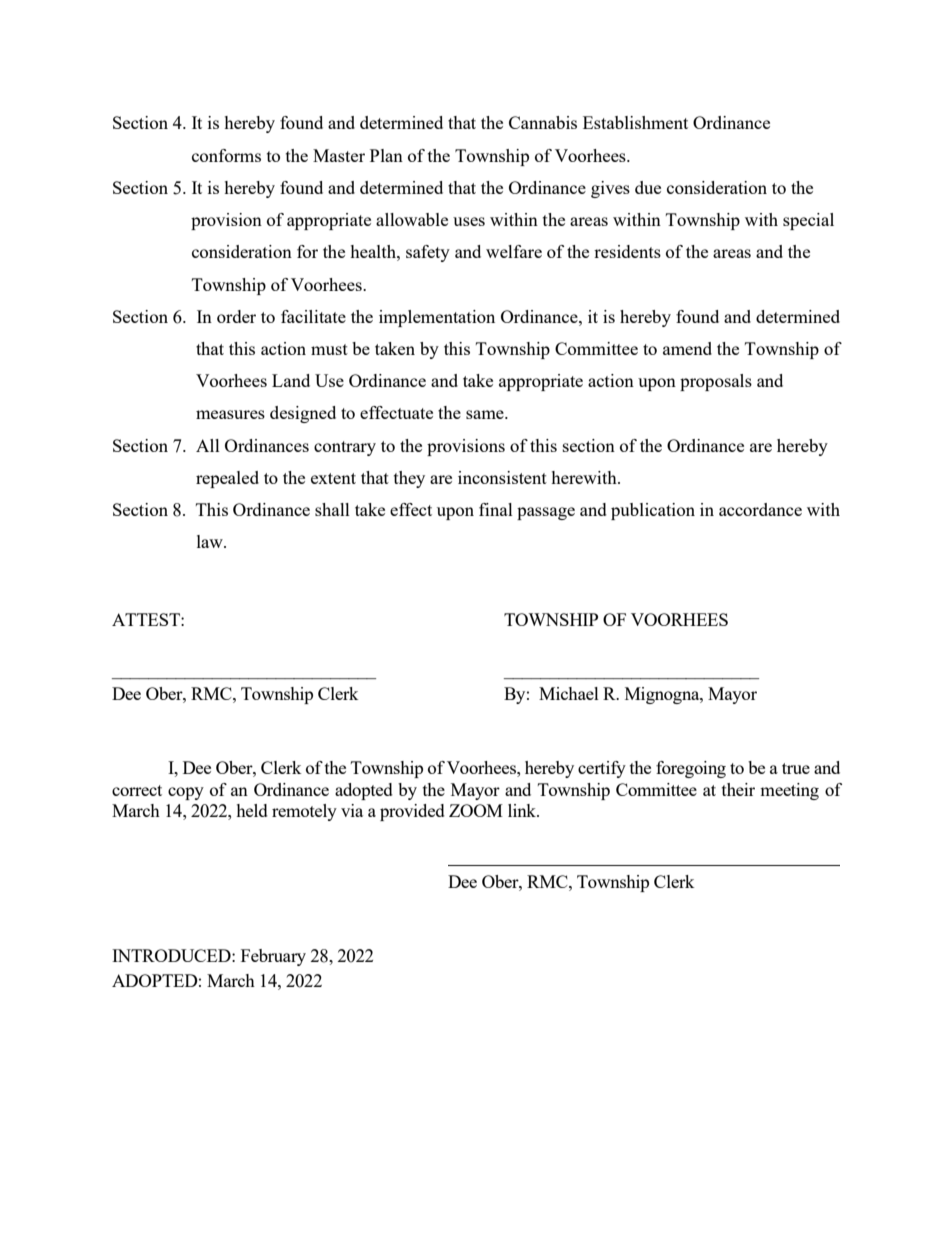  Describe the element at coordinates (476, 810) in the screenshot. I see `ZOOM` at that location.
